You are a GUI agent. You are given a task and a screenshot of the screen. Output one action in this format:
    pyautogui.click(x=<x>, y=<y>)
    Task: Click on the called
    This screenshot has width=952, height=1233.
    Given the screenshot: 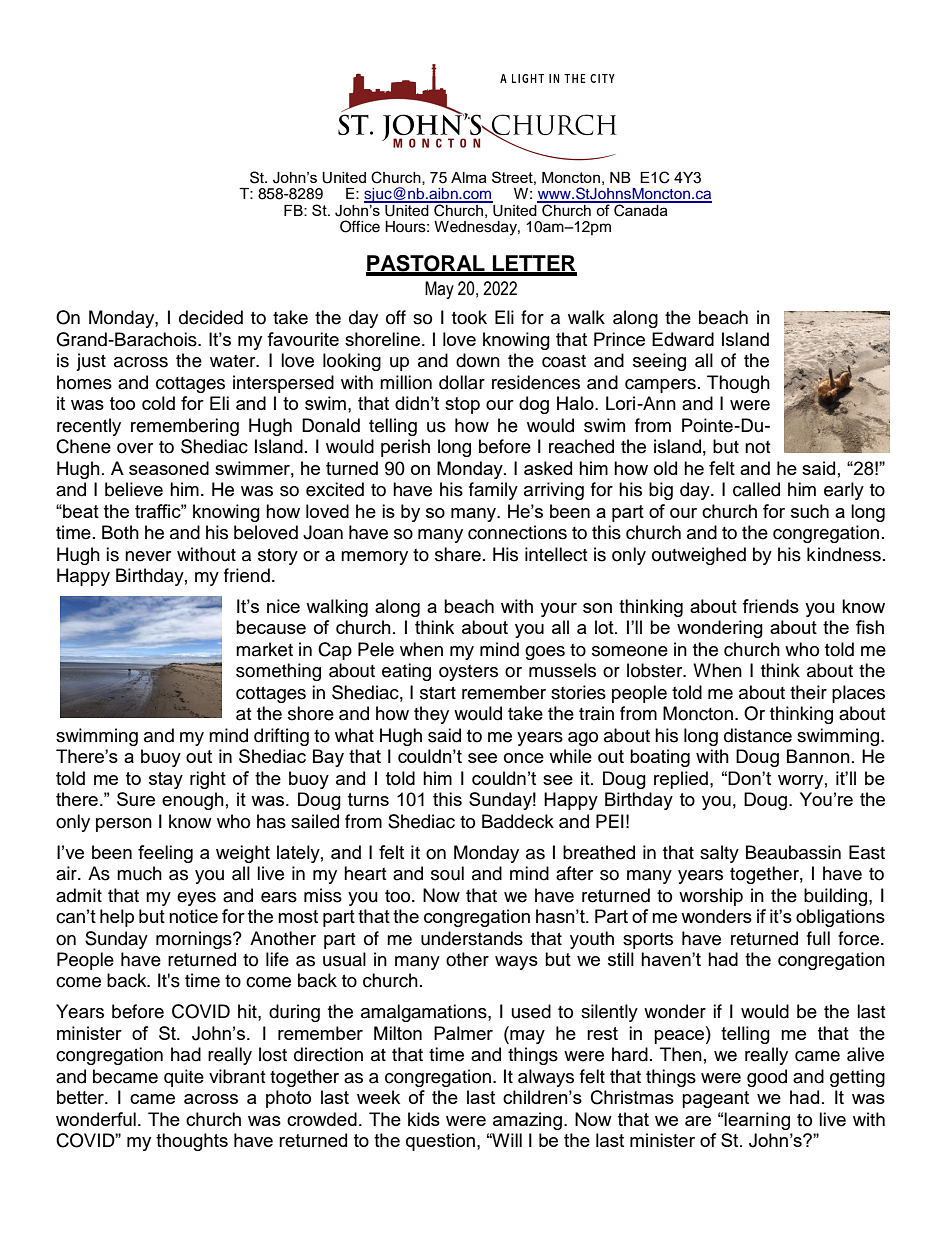 What is the action you would take?
    pyautogui.click(x=756, y=489)
